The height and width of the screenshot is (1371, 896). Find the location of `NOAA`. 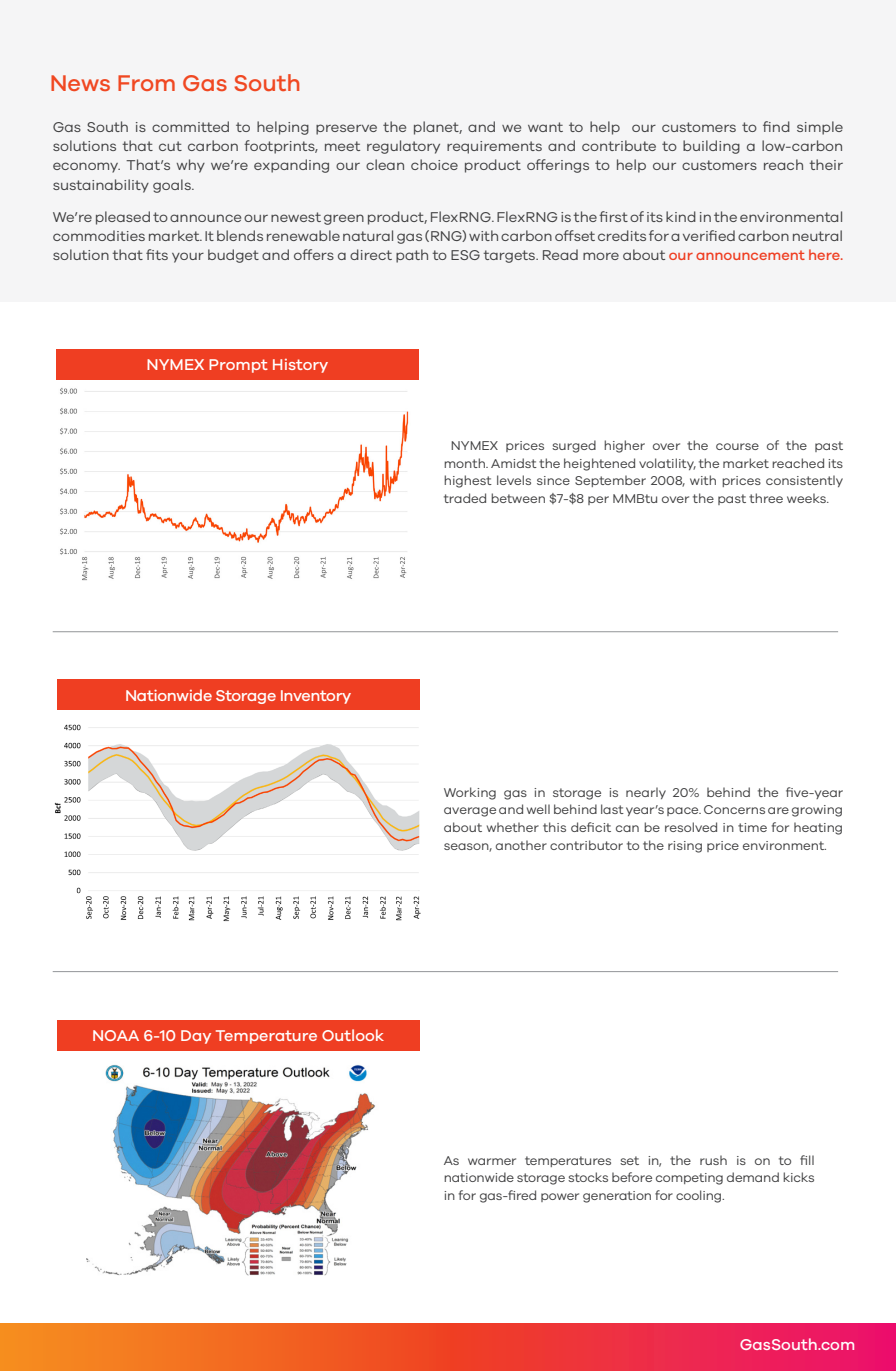

NOAA is located at coordinates (116, 1035).
